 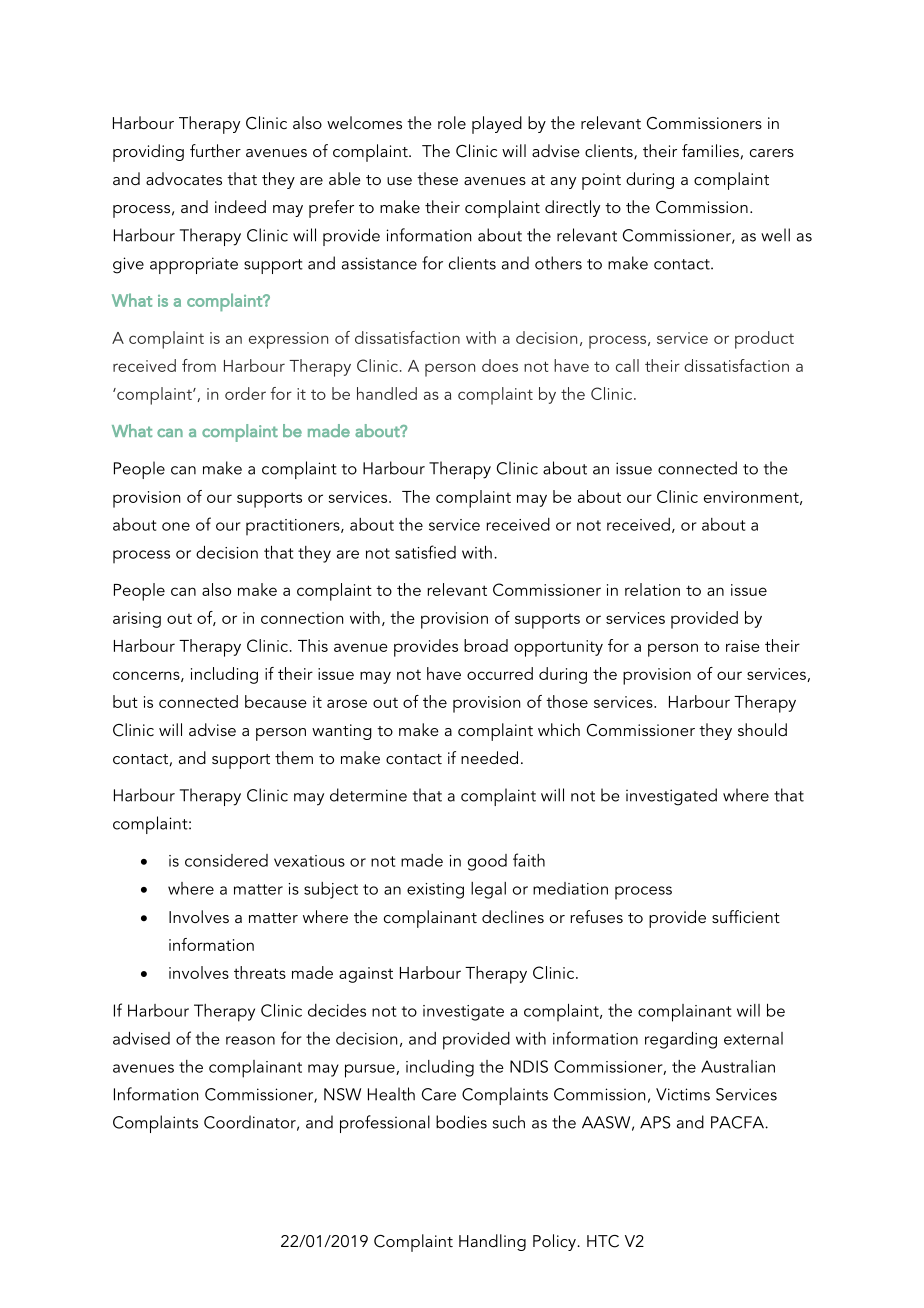 I want to click on satisfied, so click(x=425, y=552).
